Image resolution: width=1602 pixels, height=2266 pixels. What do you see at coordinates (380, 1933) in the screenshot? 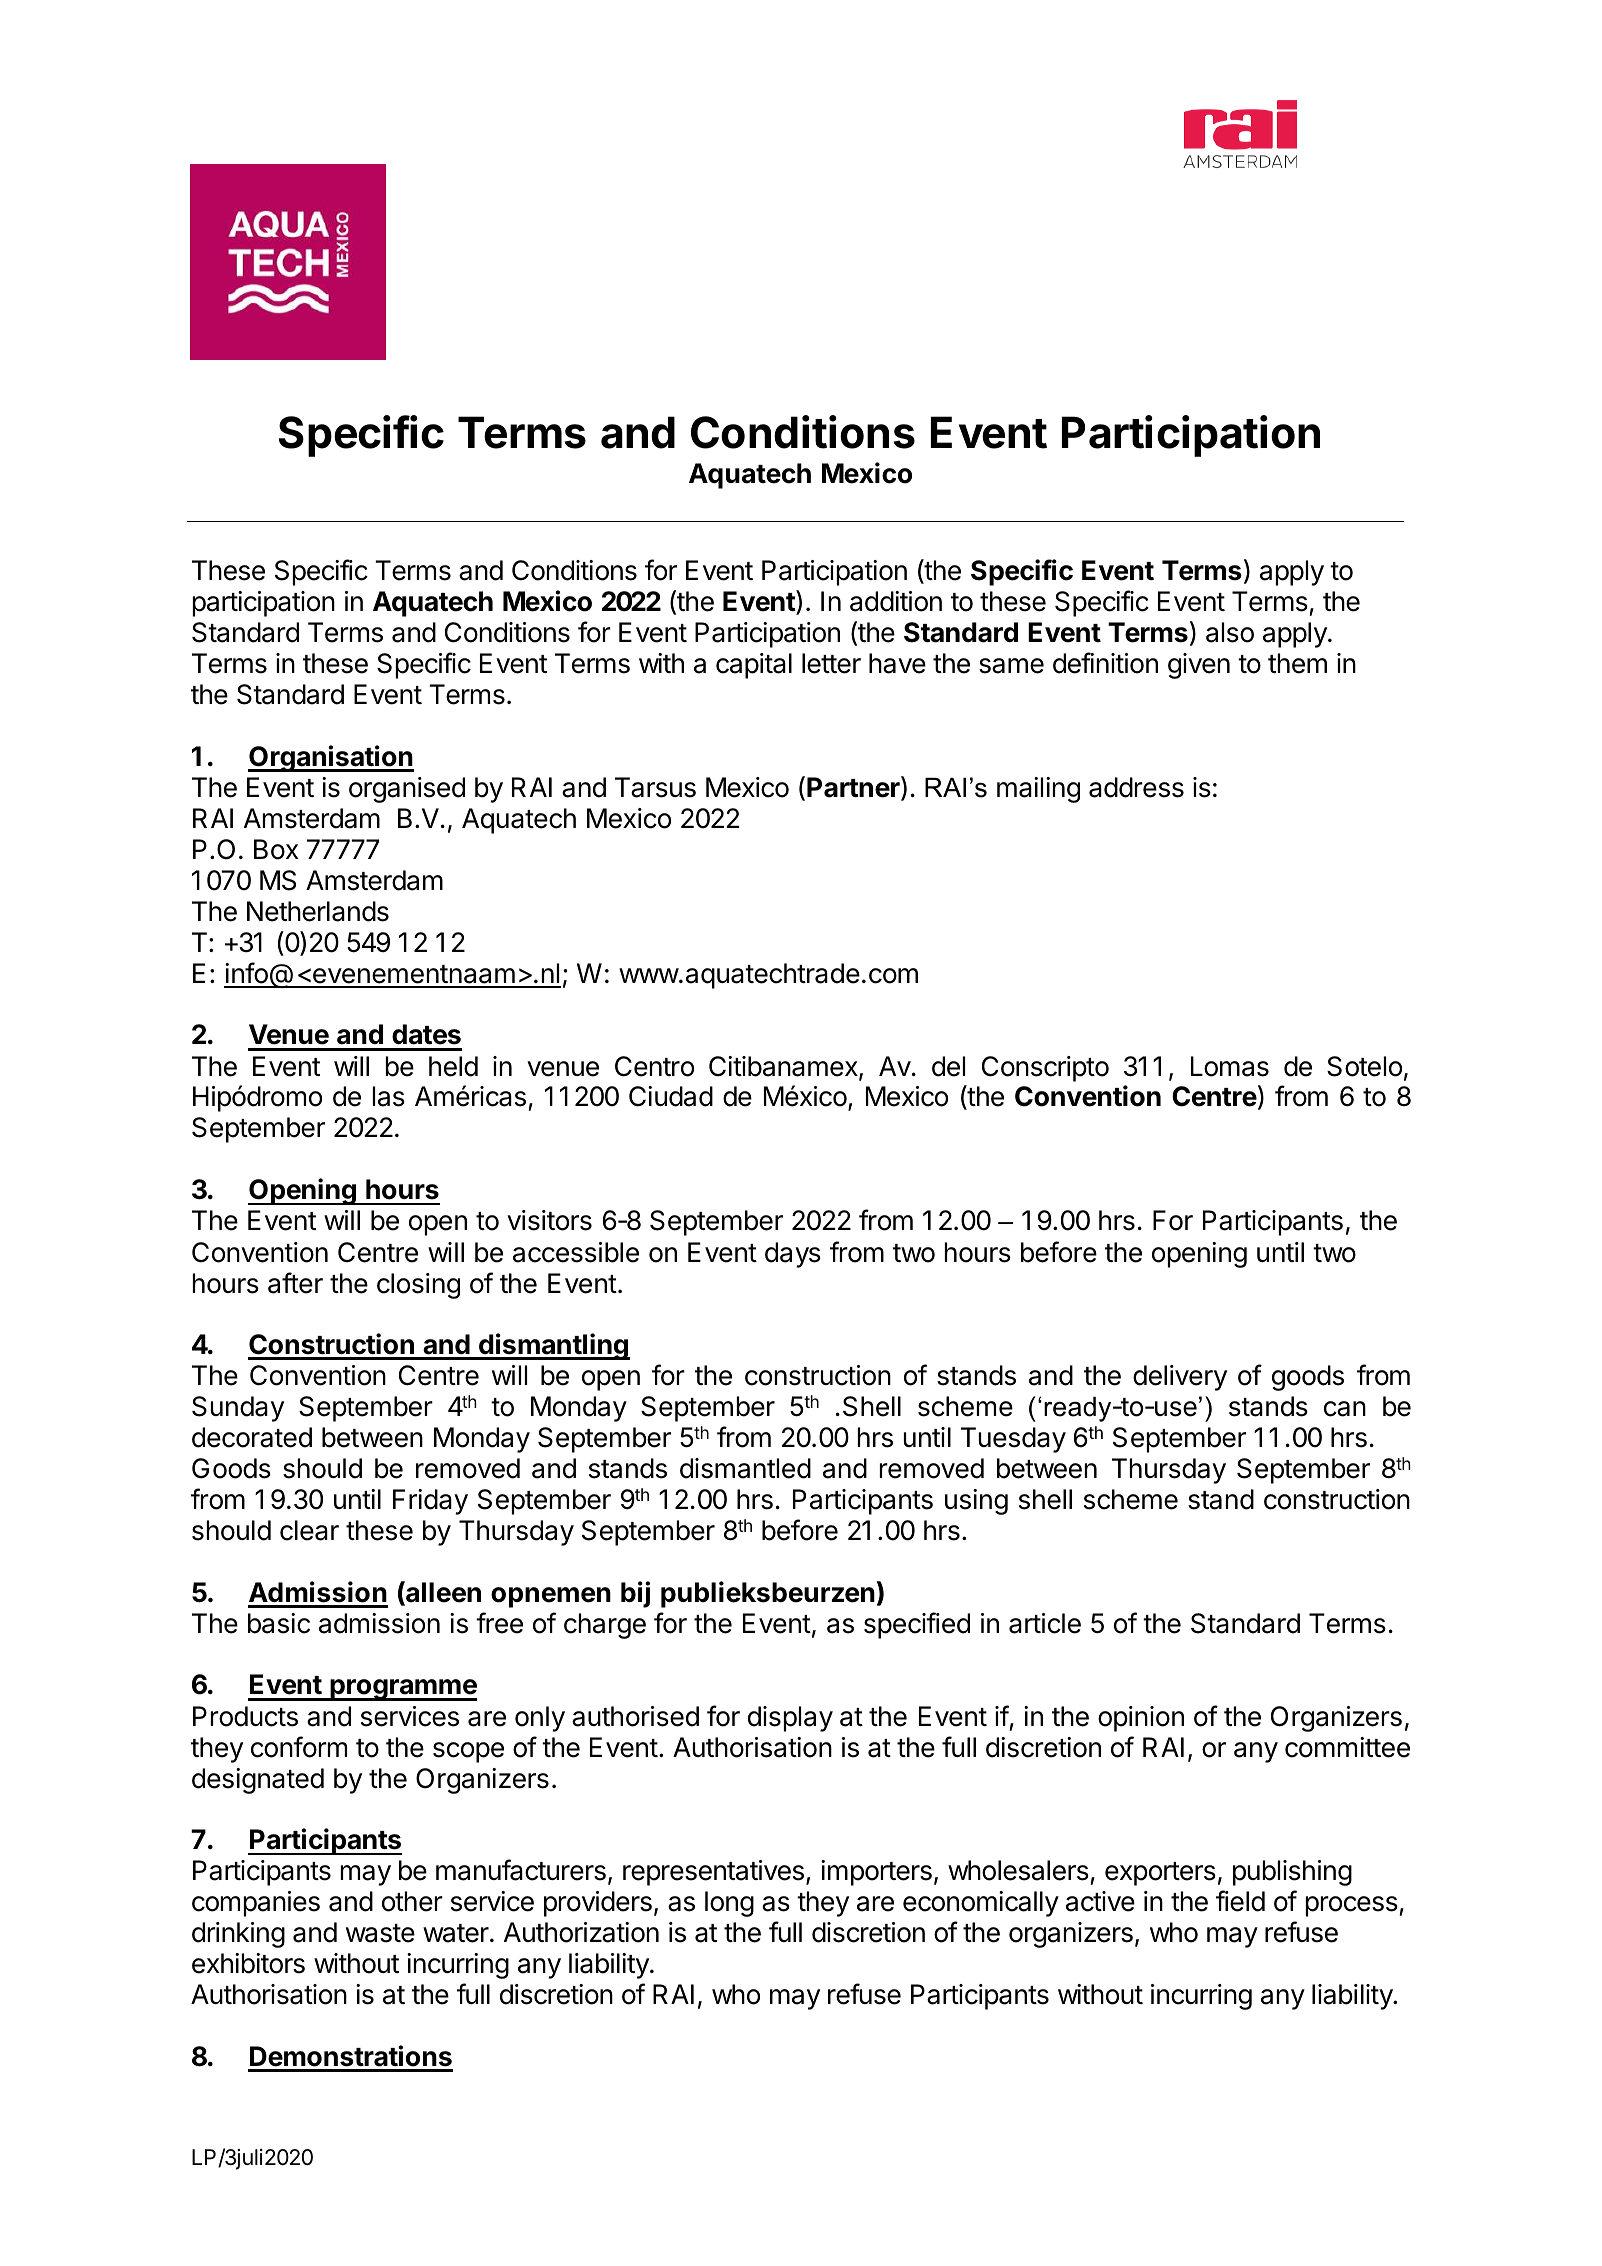
I see `waste` at bounding box center [380, 1933].
